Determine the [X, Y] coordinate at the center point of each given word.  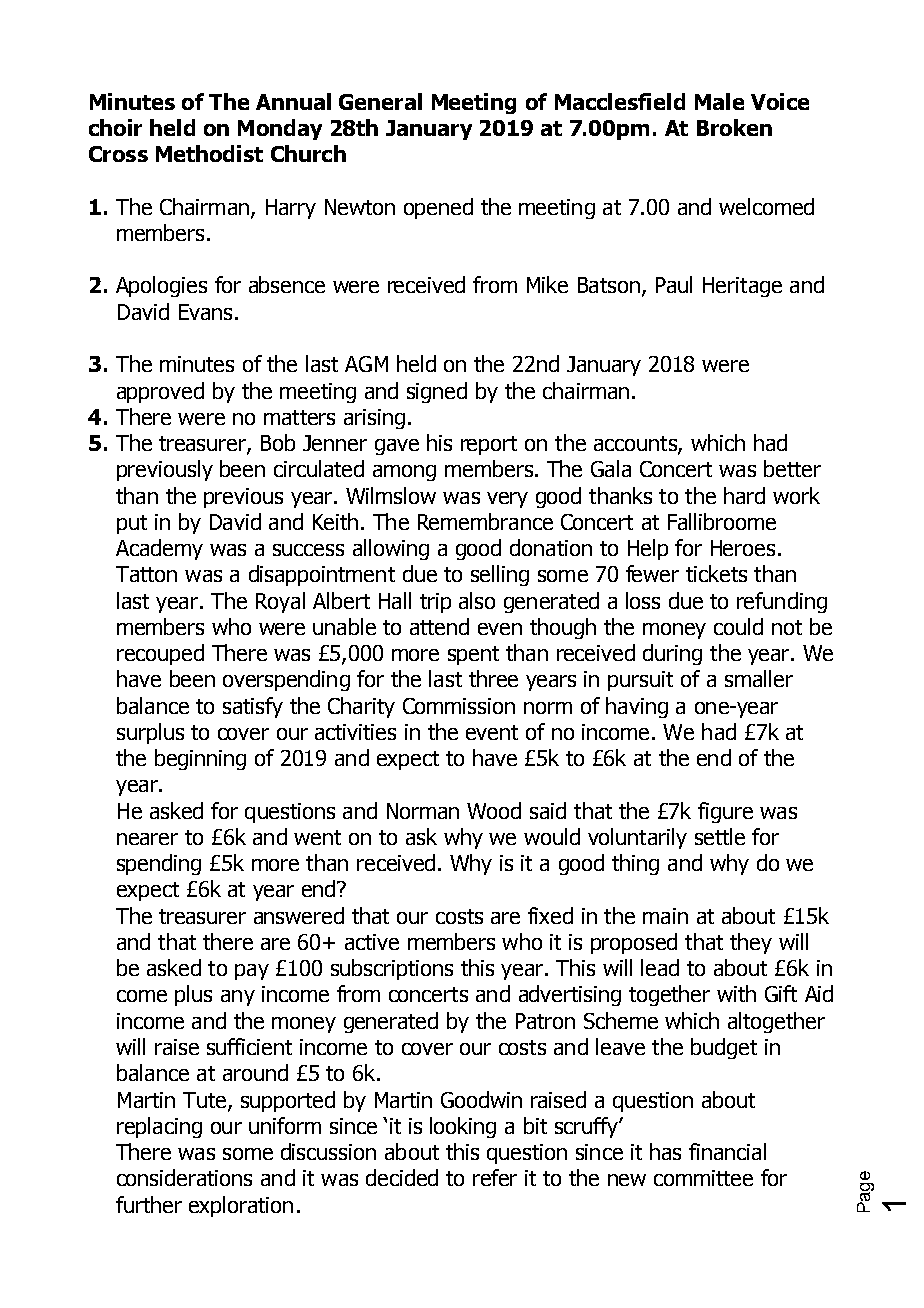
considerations [184, 1177]
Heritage [742, 287]
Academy [159, 549]
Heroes [743, 548]
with [736, 993]
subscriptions [392, 969]
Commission [459, 706]
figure [725, 812]
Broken [734, 127]
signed [437, 392]
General [380, 101]
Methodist [209, 153]
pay [252, 972]
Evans [205, 312]
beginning [200, 759]
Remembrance [485, 521]
